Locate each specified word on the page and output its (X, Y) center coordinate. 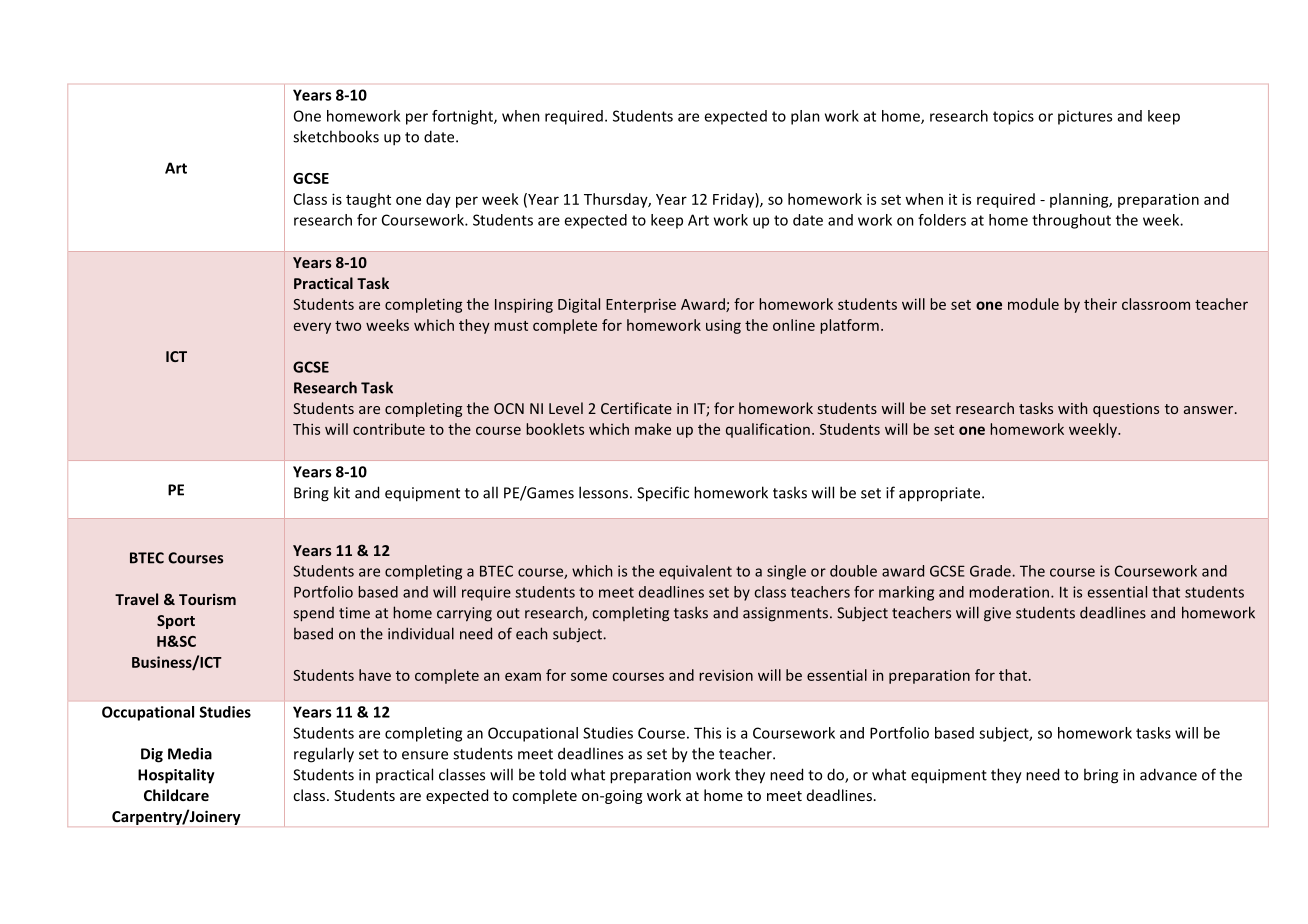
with (1072, 408)
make (653, 429)
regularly (324, 755)
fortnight (463, 117)
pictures (1085, 117)
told (552, 774)
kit (342, 492)
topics (1013, 117)
